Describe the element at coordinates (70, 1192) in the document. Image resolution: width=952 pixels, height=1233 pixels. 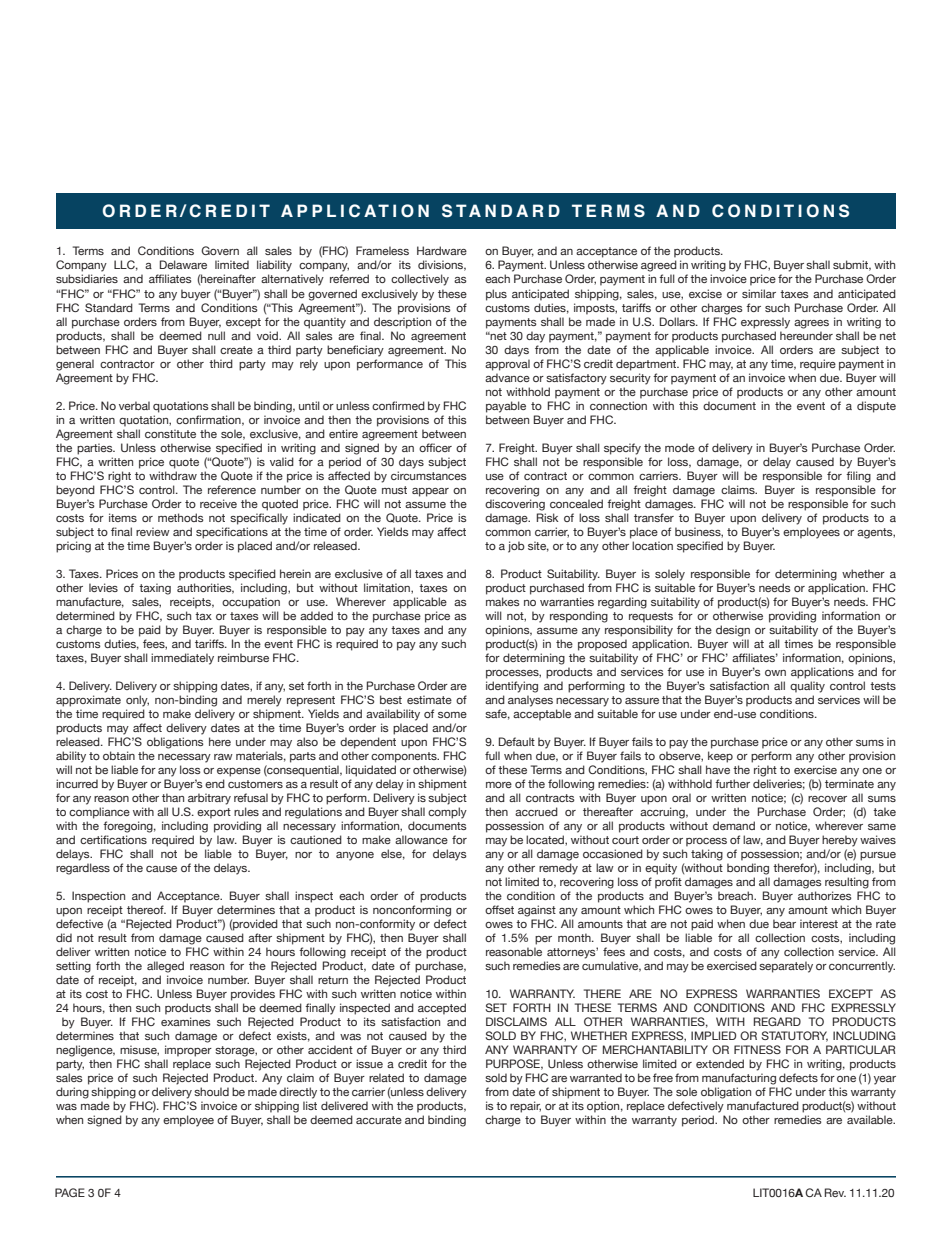
I see `PAGE` at that location.
